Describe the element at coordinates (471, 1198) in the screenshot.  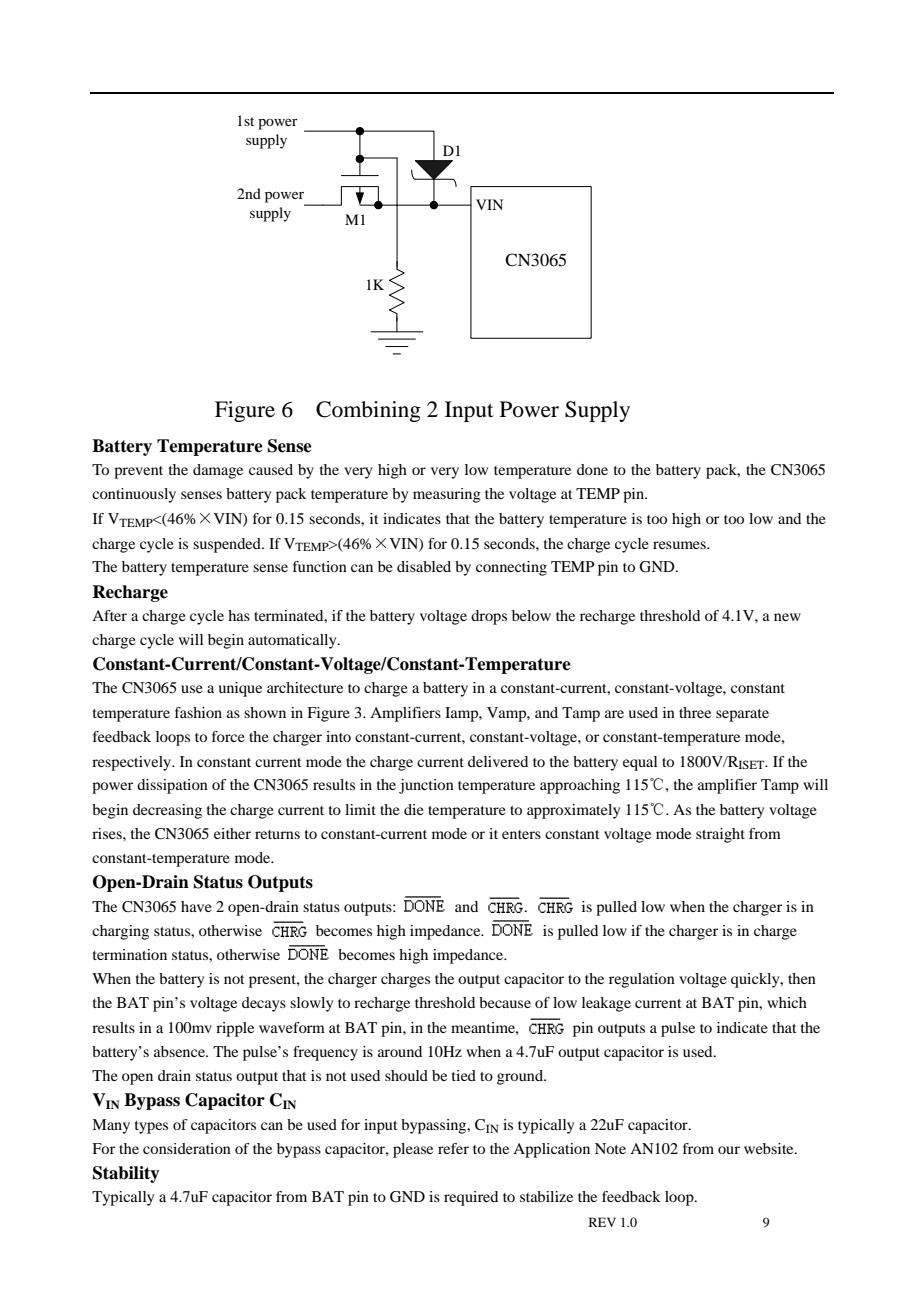
I see `required` at that location.
